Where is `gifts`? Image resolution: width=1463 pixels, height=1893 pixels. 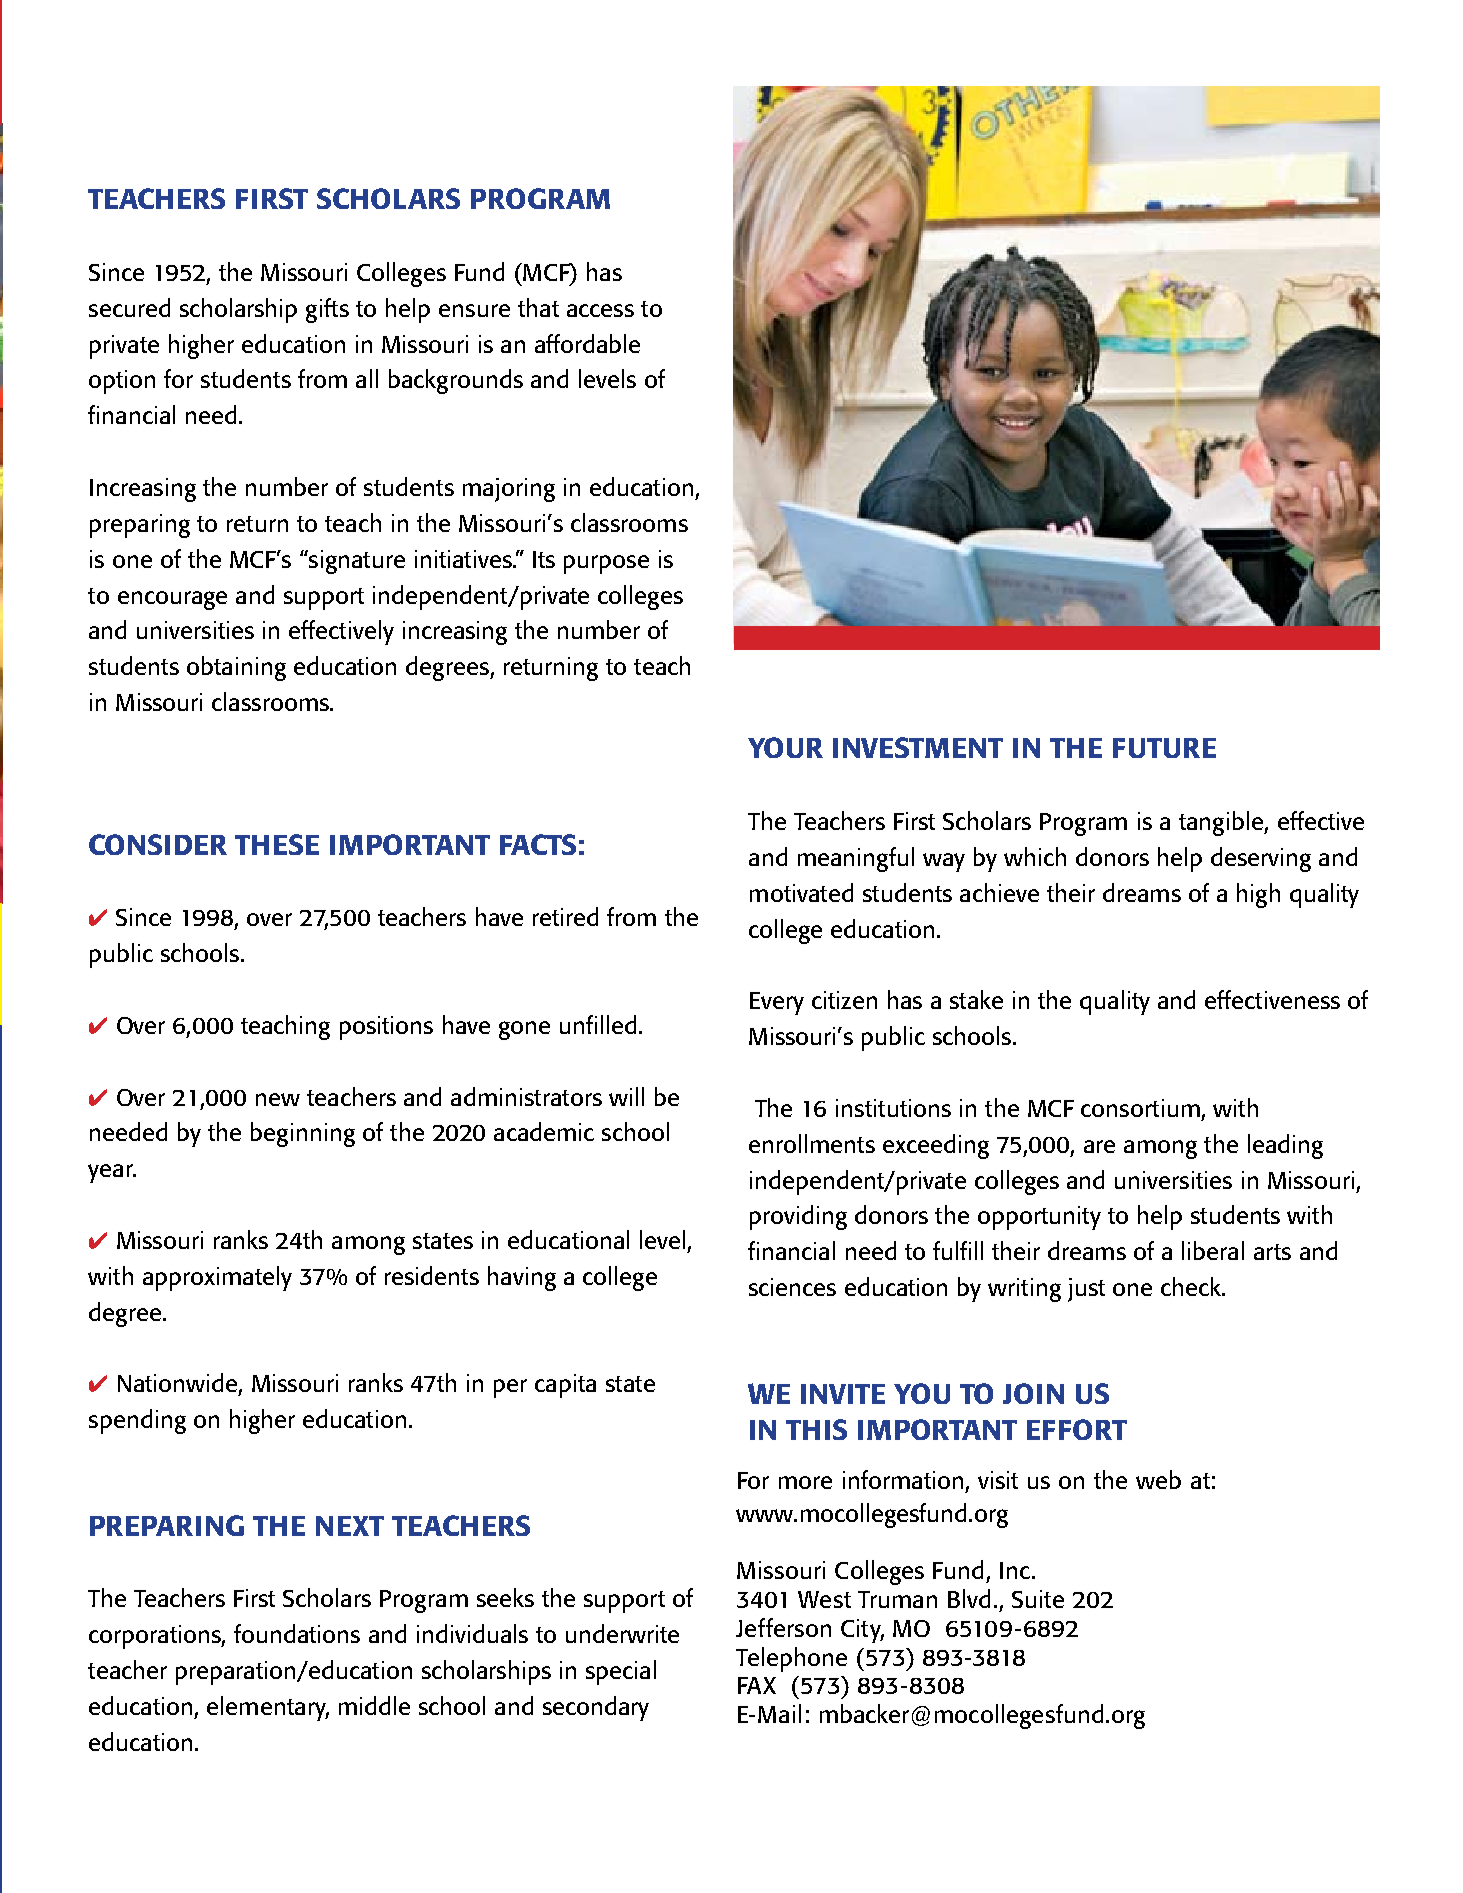 gifts is located at coordinates (327, 310).
